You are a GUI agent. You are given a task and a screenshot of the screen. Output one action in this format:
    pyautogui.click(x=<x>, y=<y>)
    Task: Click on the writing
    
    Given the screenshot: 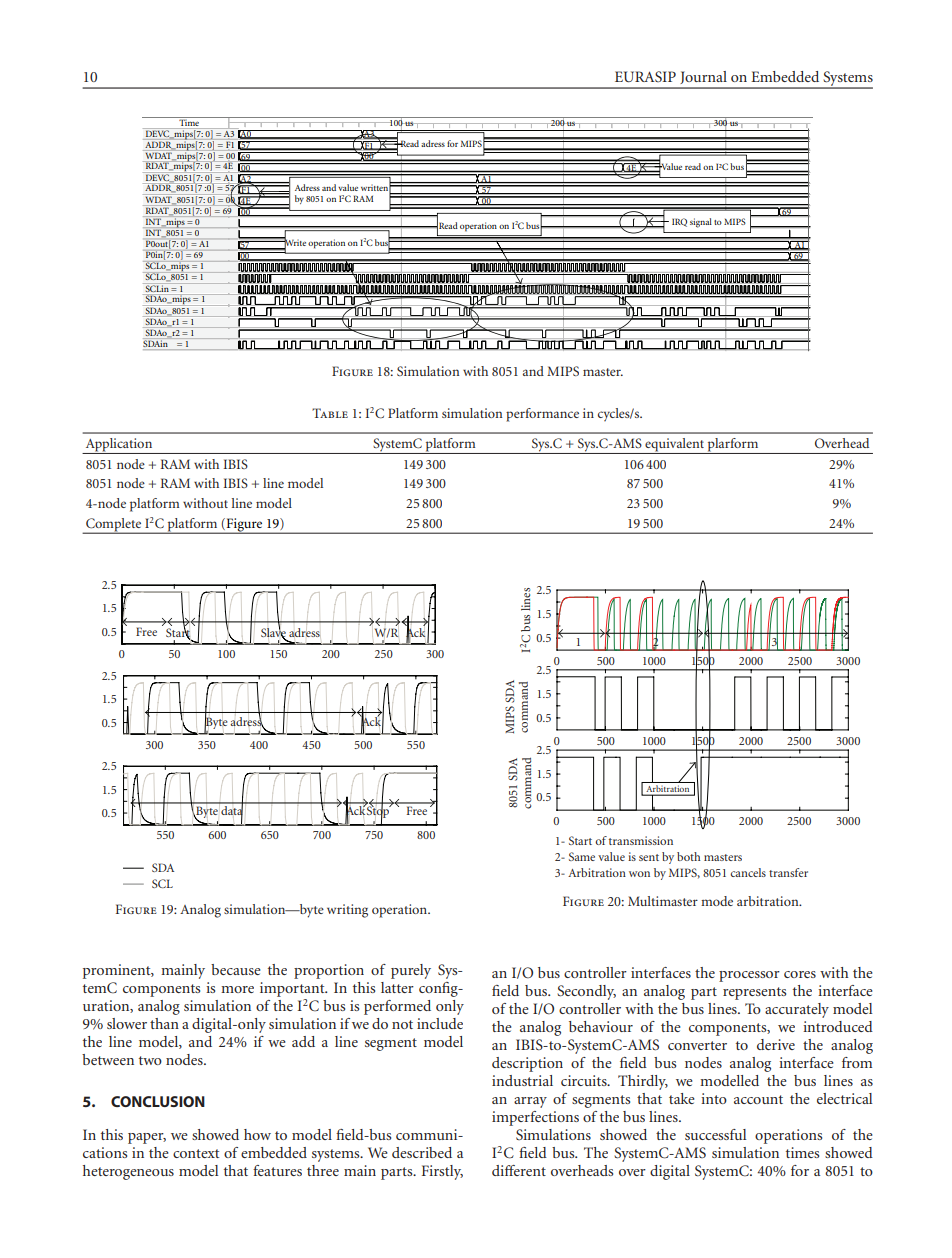 What is the action you would take?
    pyautogui.click(x=347, y=911)
